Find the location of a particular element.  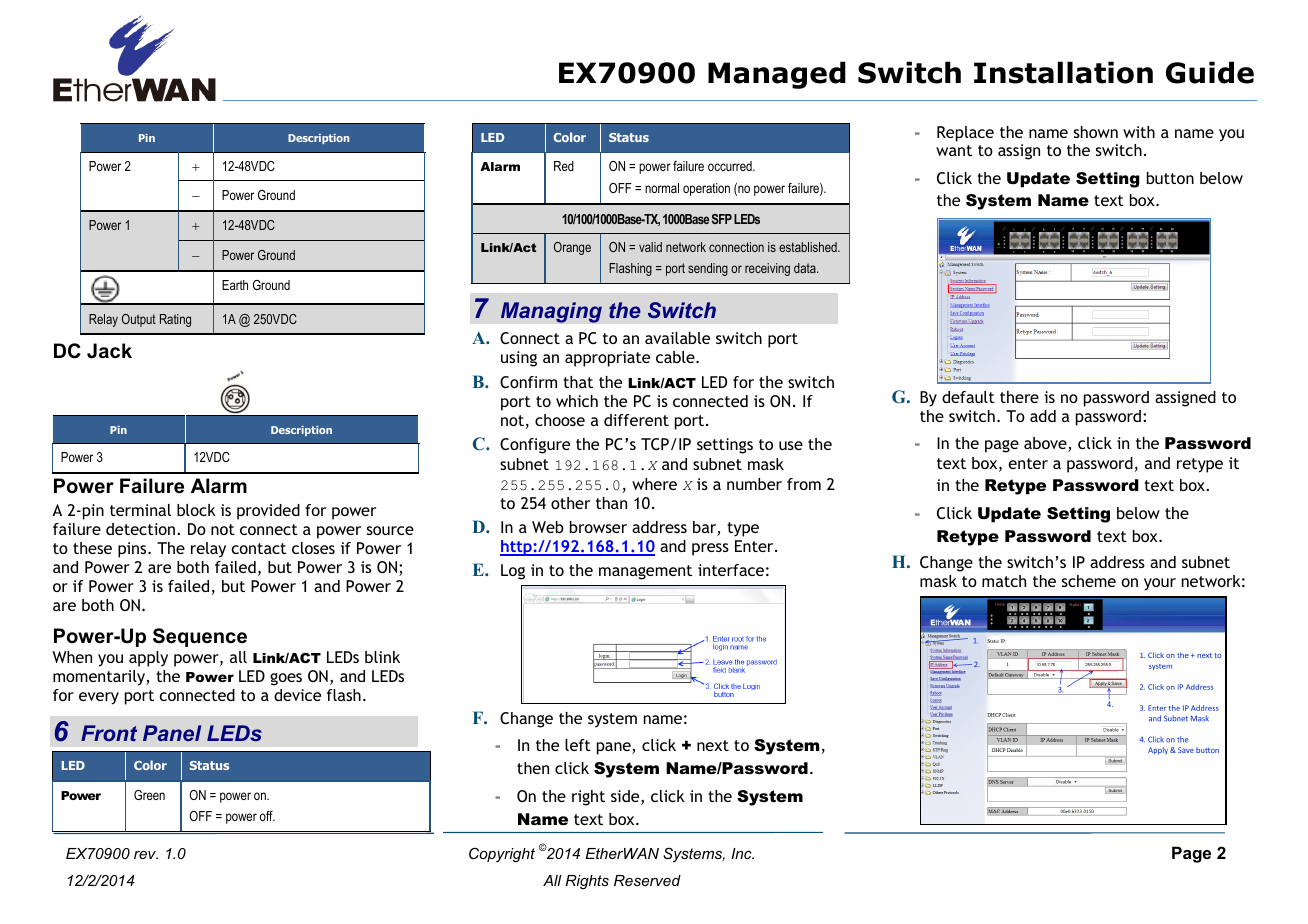

Sequence is located at coordinates (200, 637).
